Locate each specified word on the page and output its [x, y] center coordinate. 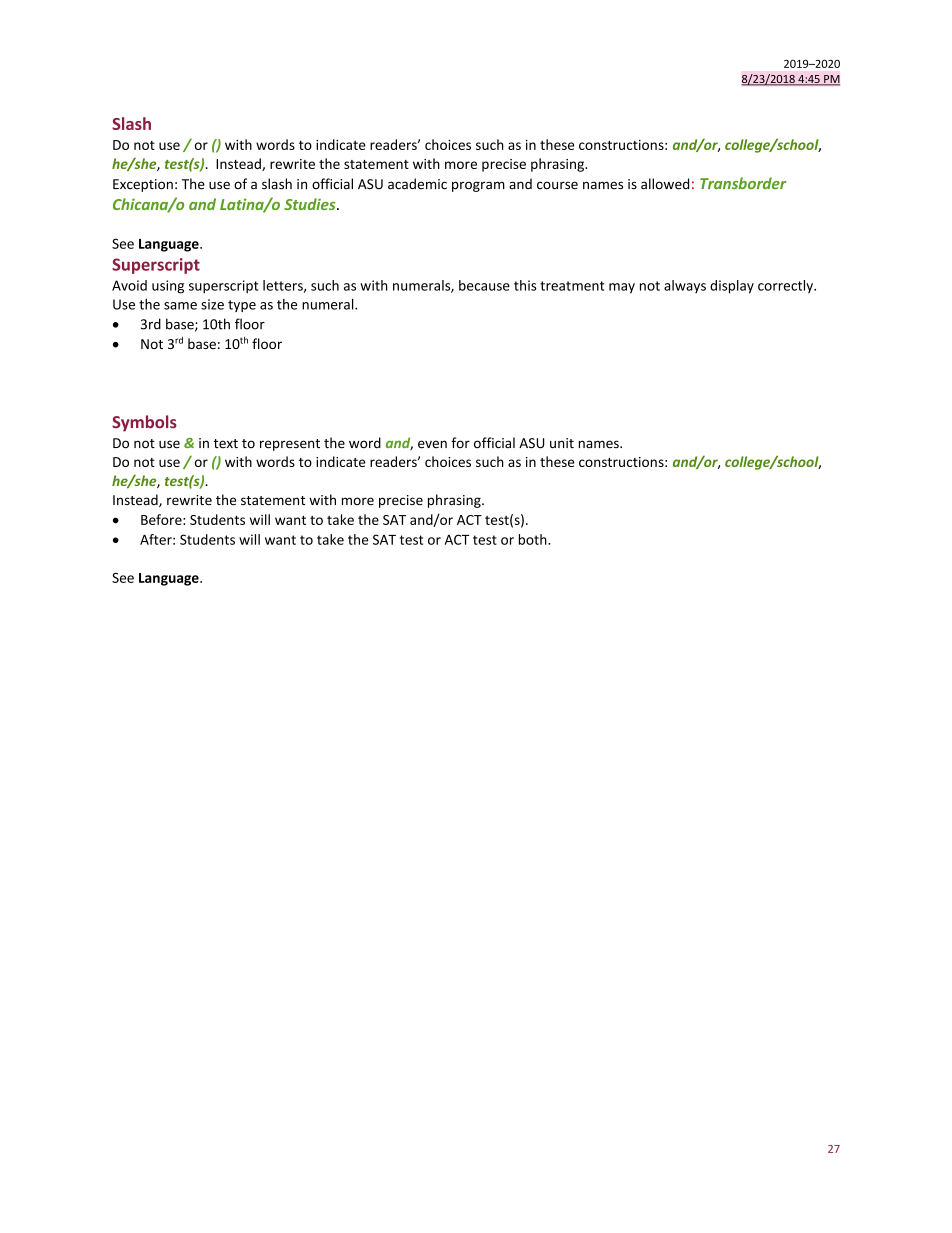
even [432, 444]
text [226, 443]
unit [562, 443]
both [534, 539]
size [212, 304]
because [484, 285]
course [557, 185]
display [732, 287]
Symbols [144, 423]
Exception [143, 185]
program [478, 186]
